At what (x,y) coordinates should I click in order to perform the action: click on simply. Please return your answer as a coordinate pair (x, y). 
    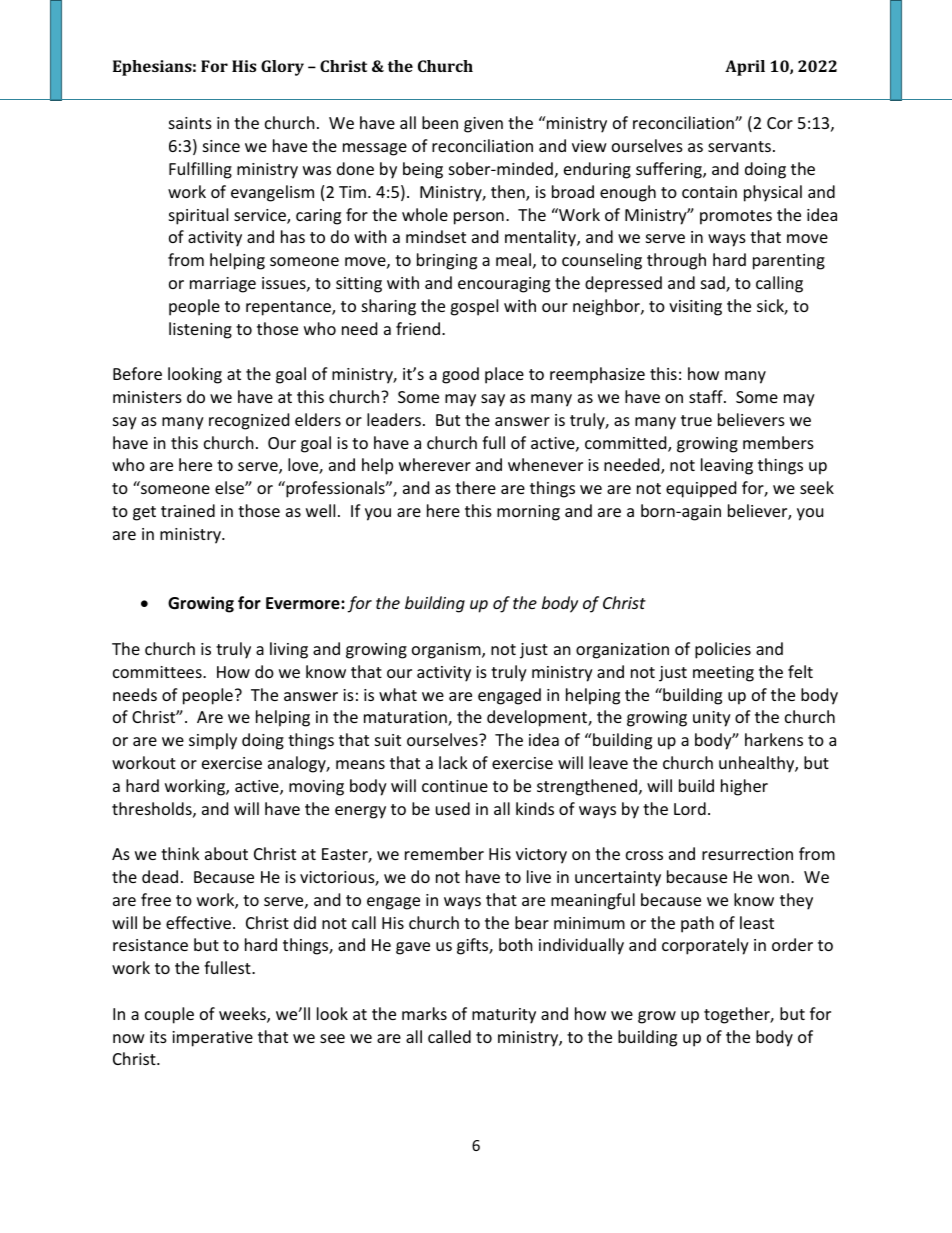
    Looking at the image, I should click on (213, 741).
